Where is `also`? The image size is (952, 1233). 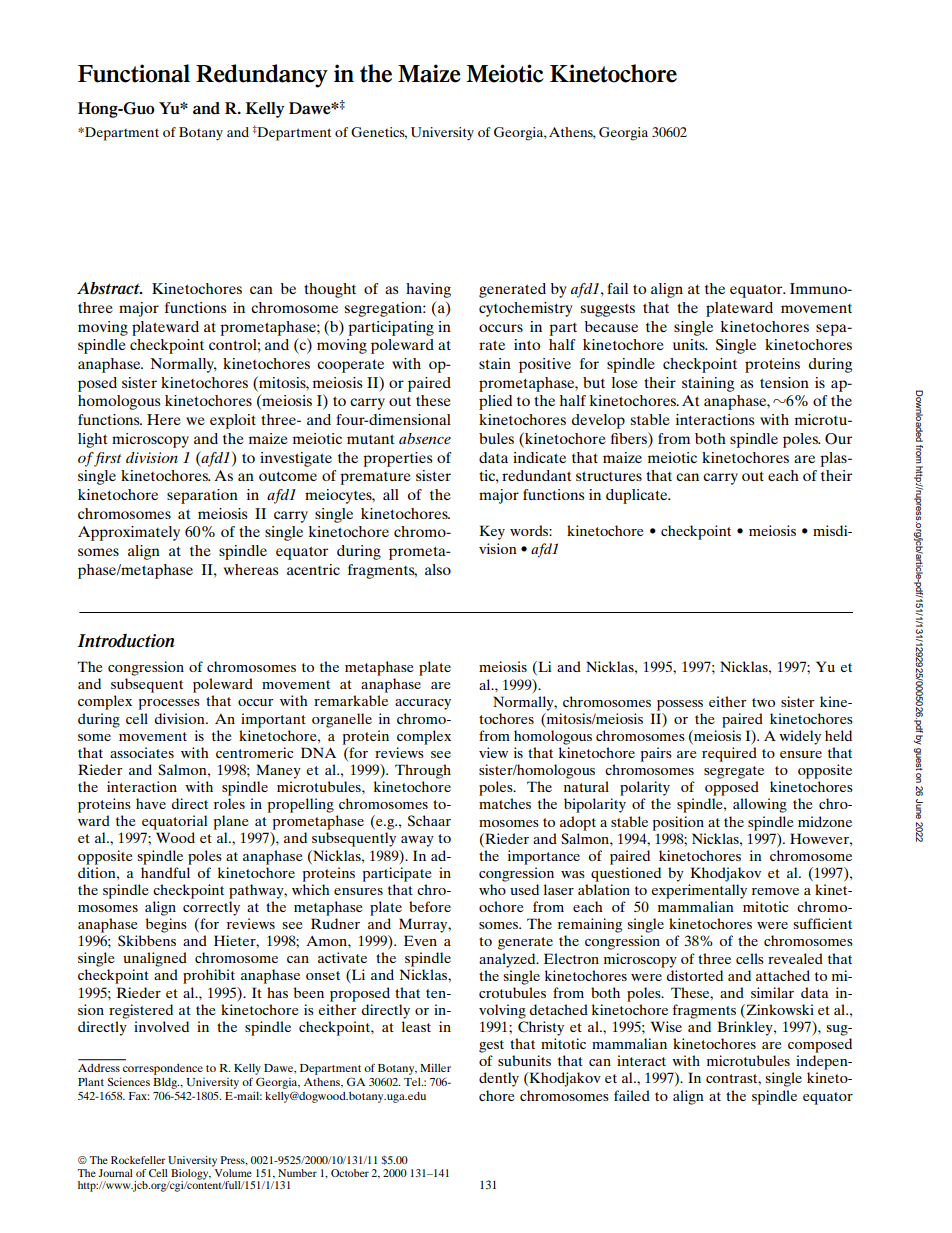
also is located at coordinates (438, 569).
